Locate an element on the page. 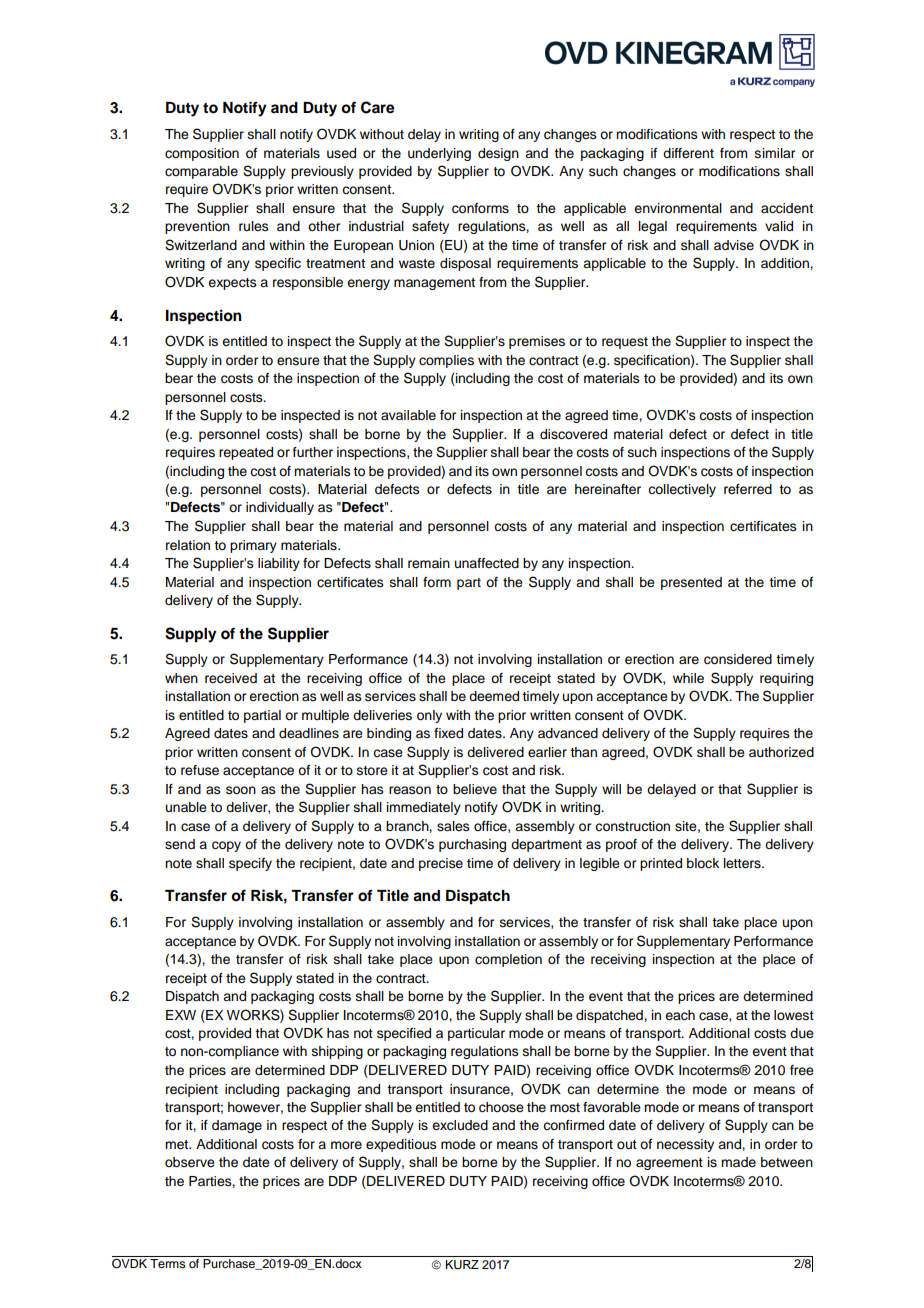  observe is located at coordinates (190, 1162).
